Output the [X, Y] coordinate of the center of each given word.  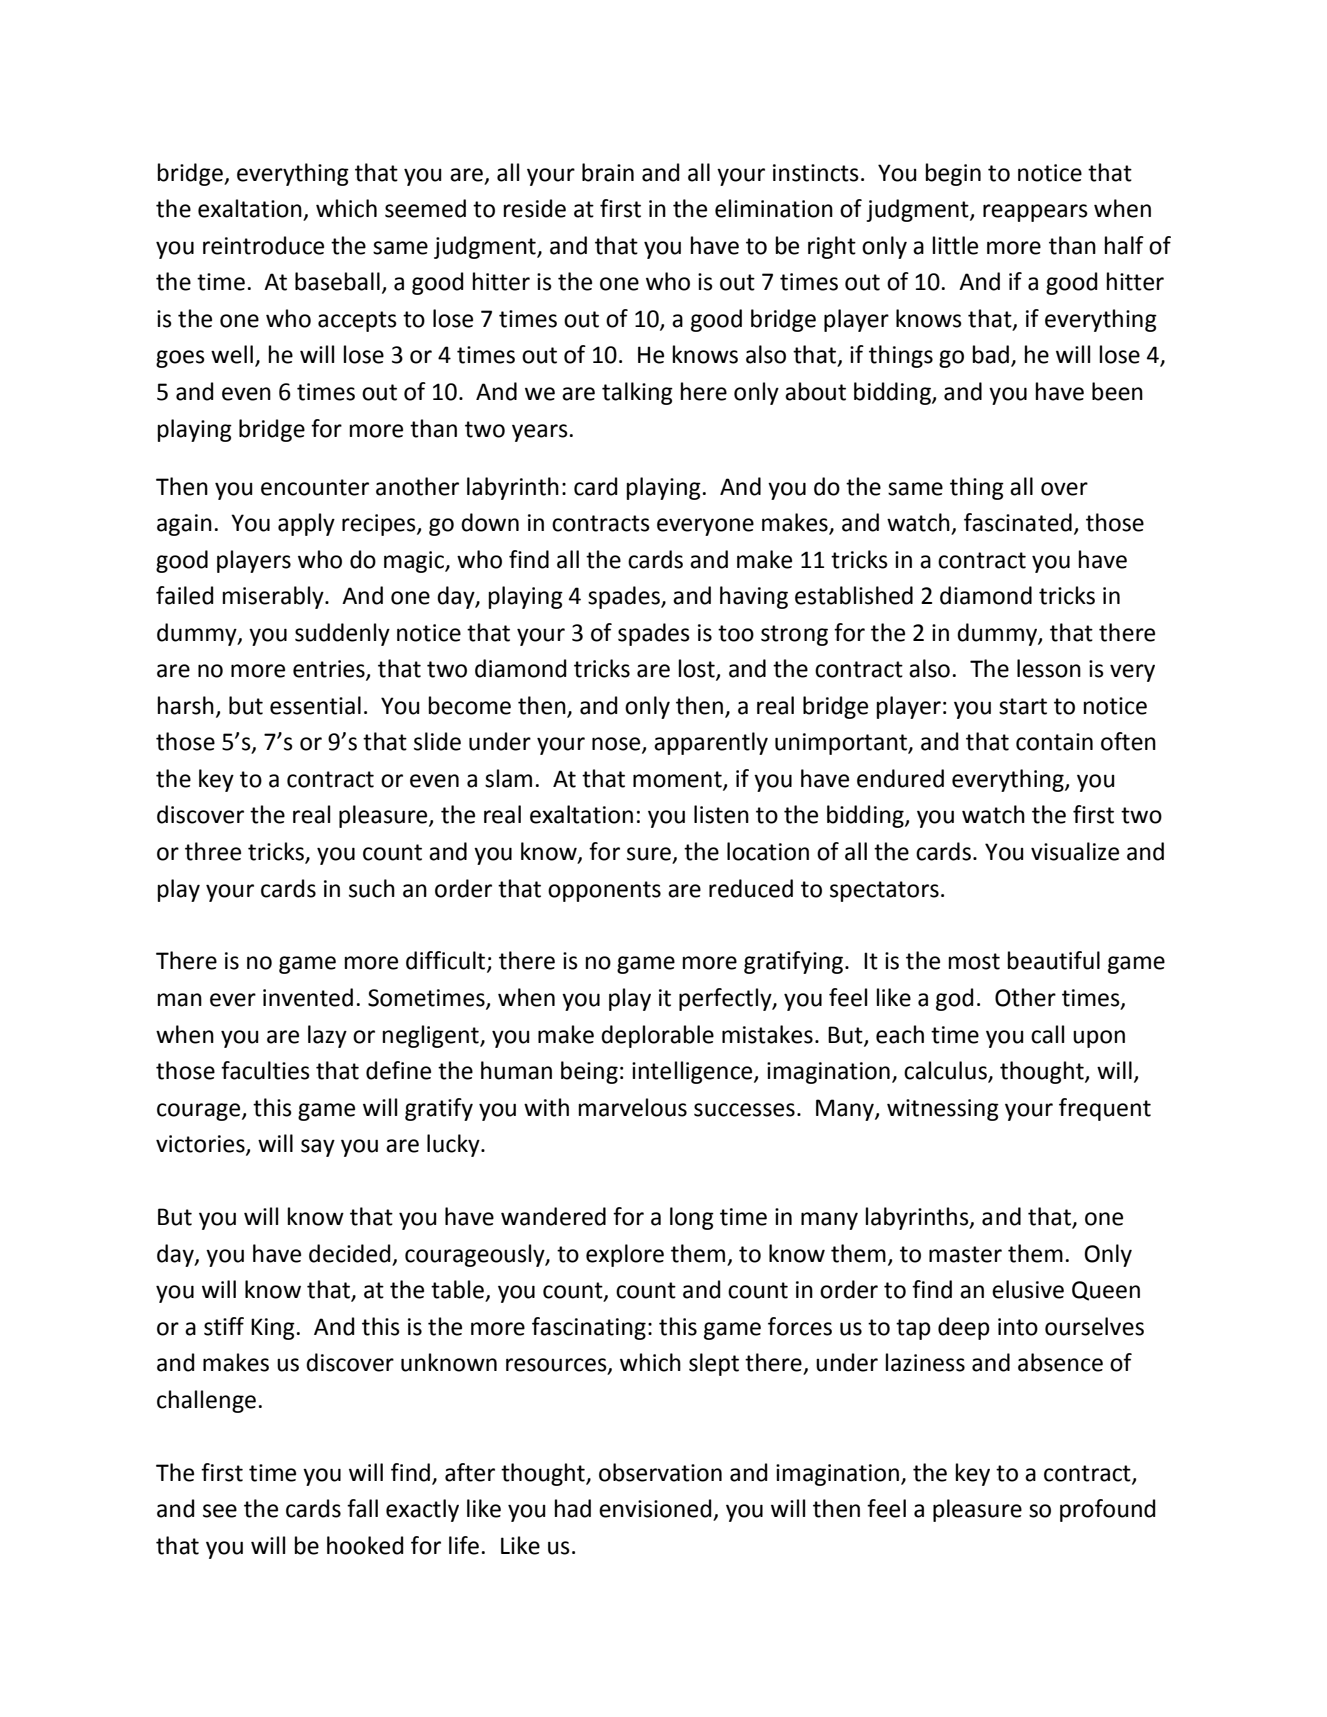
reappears [1035, 213]
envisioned [655, 1508]
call [1047, 1034]
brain [608, 172]
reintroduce [263, 245]
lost [698, 669]
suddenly [342, 634]
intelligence [693, 1072]
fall [362, 1508]
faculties [265, 1070]
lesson [1049, 668]
